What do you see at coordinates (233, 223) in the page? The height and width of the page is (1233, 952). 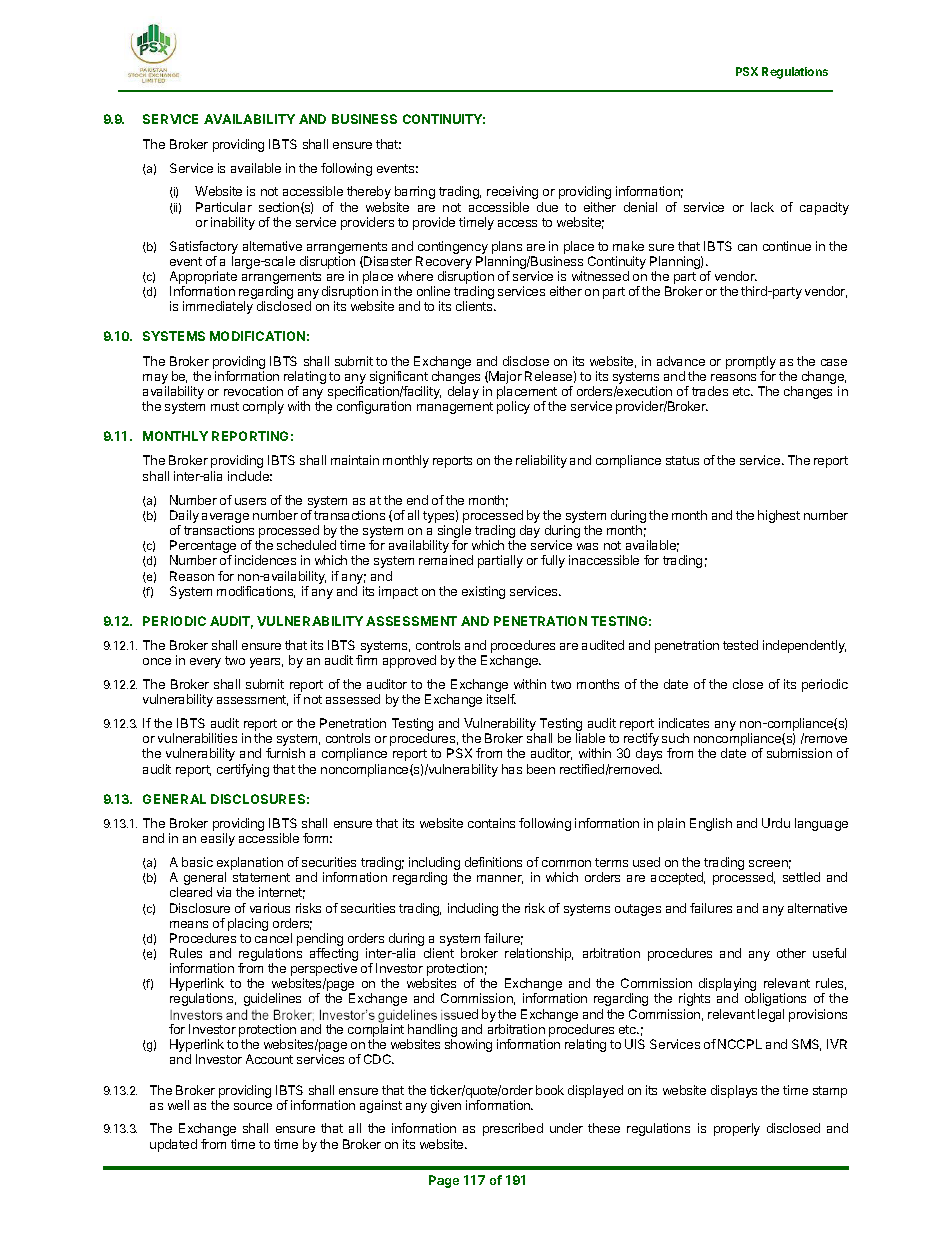 I see `inability` at bounding box center [233, 223].
